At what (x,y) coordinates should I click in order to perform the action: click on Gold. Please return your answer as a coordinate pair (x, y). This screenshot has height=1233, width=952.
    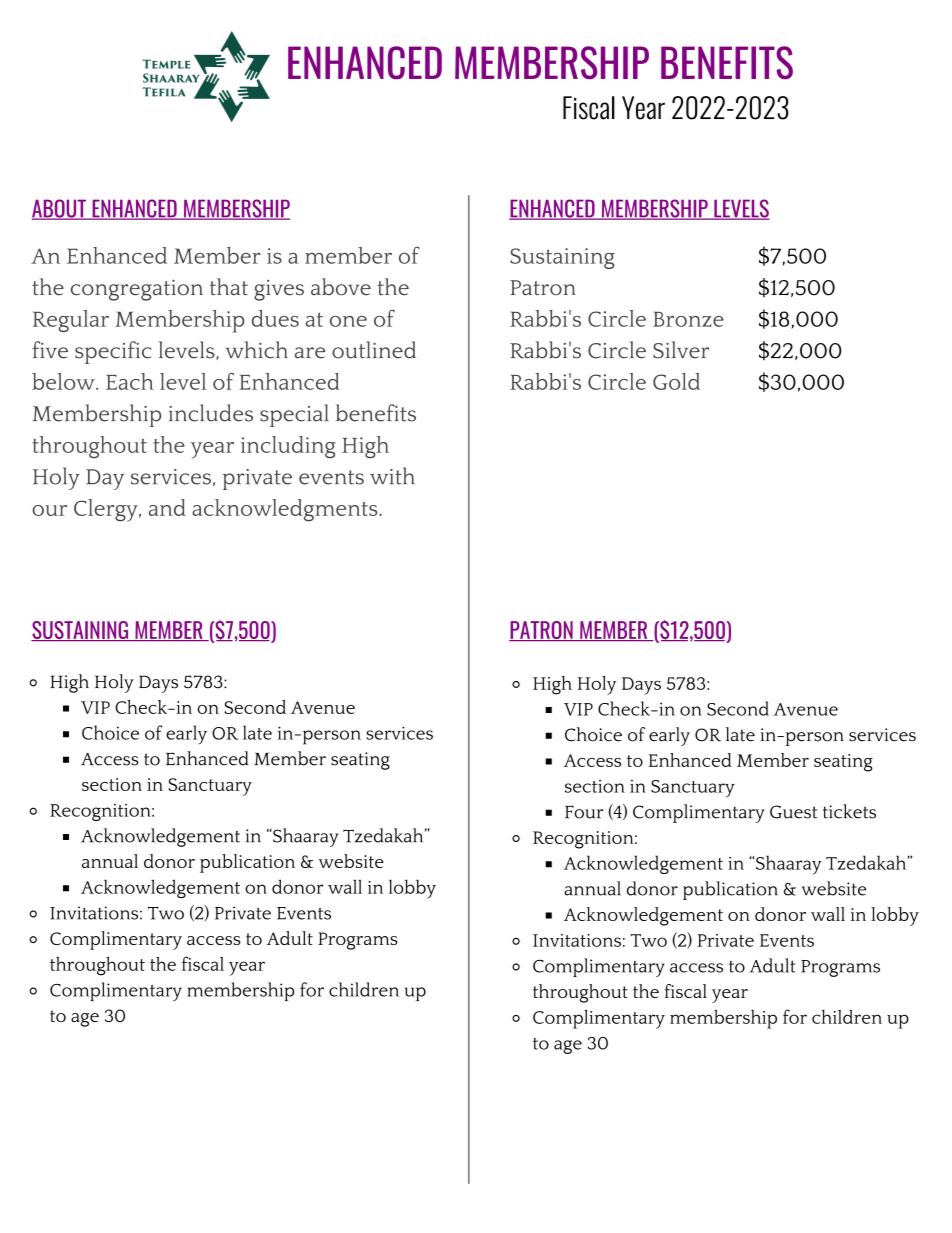
    Looking at the image, I should click on (676, 381).
